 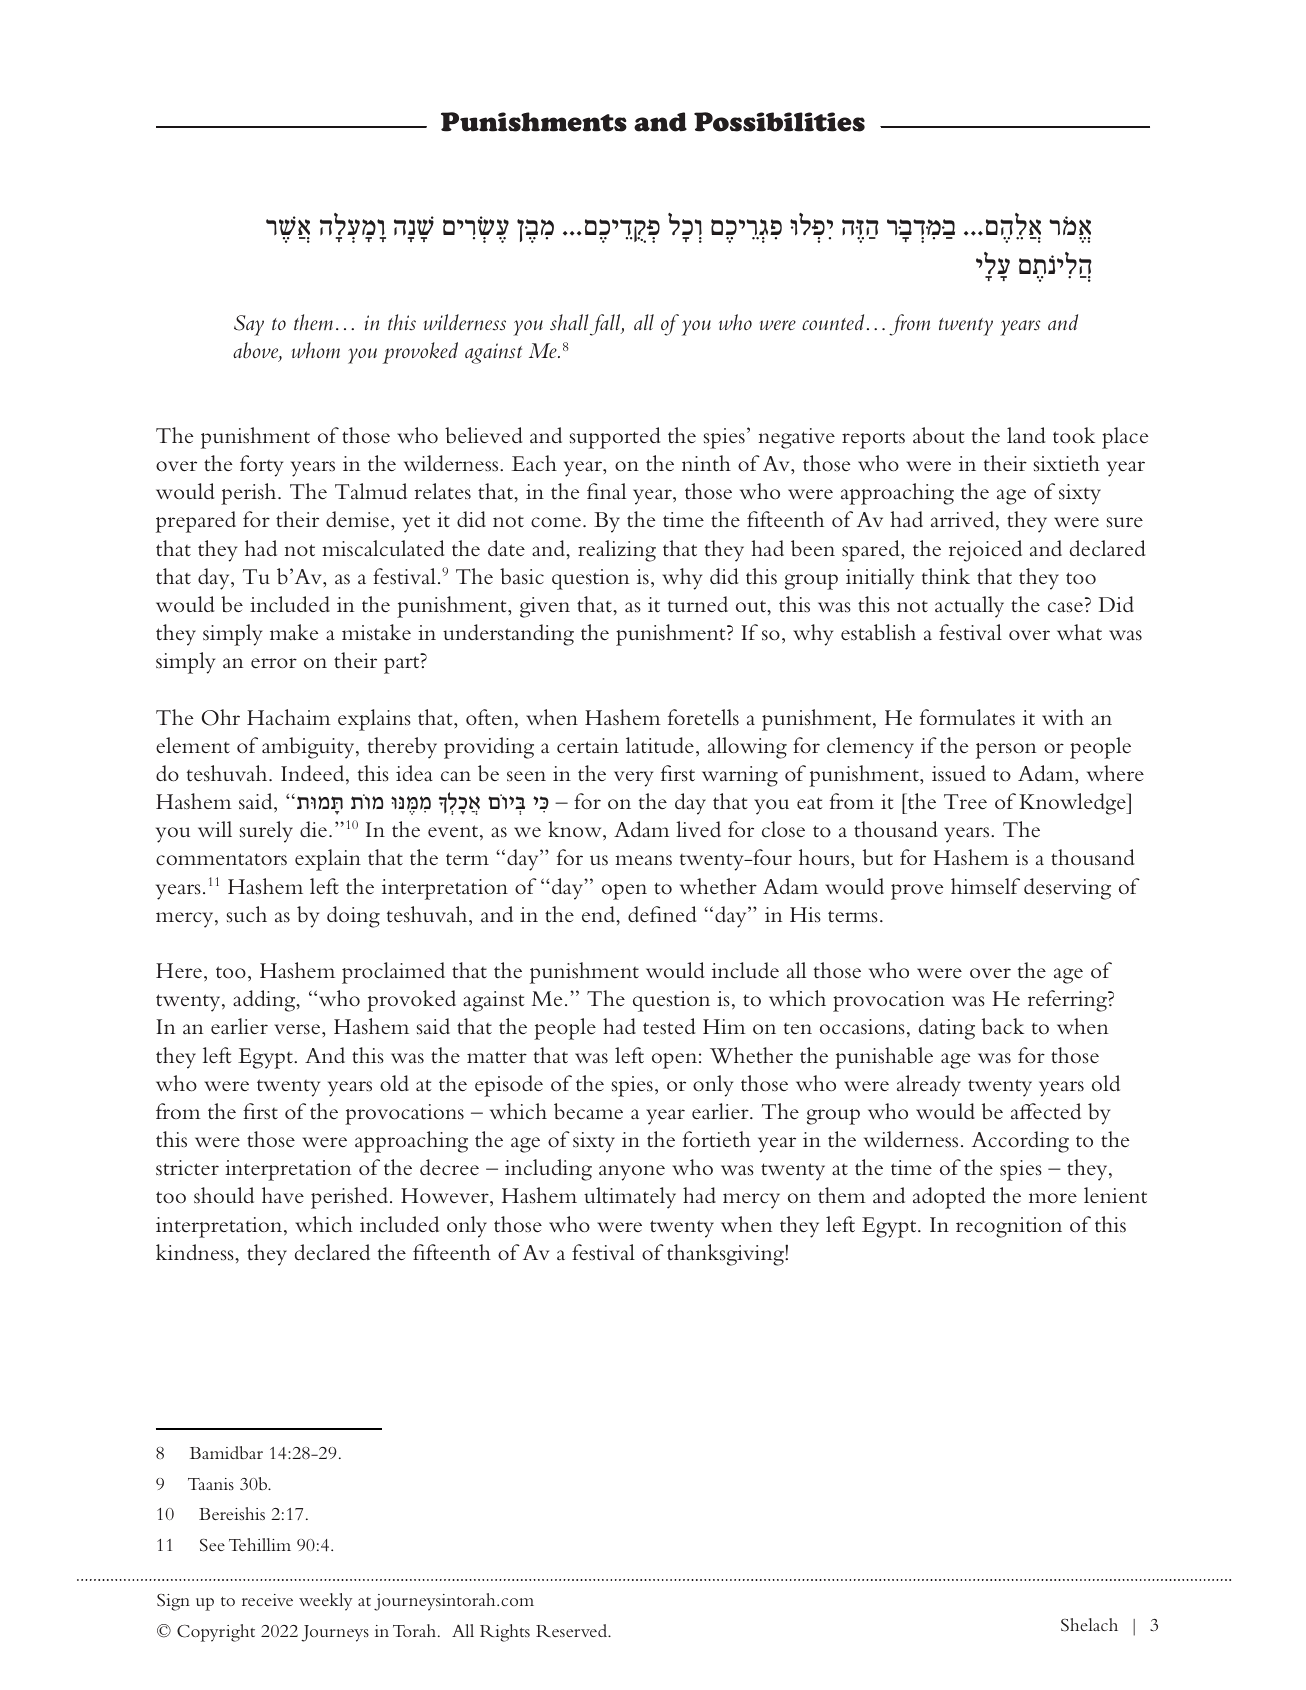 What do you see at coordinates (359, 519) in the page?
I see `demise` at bounding box center [359, 519].
